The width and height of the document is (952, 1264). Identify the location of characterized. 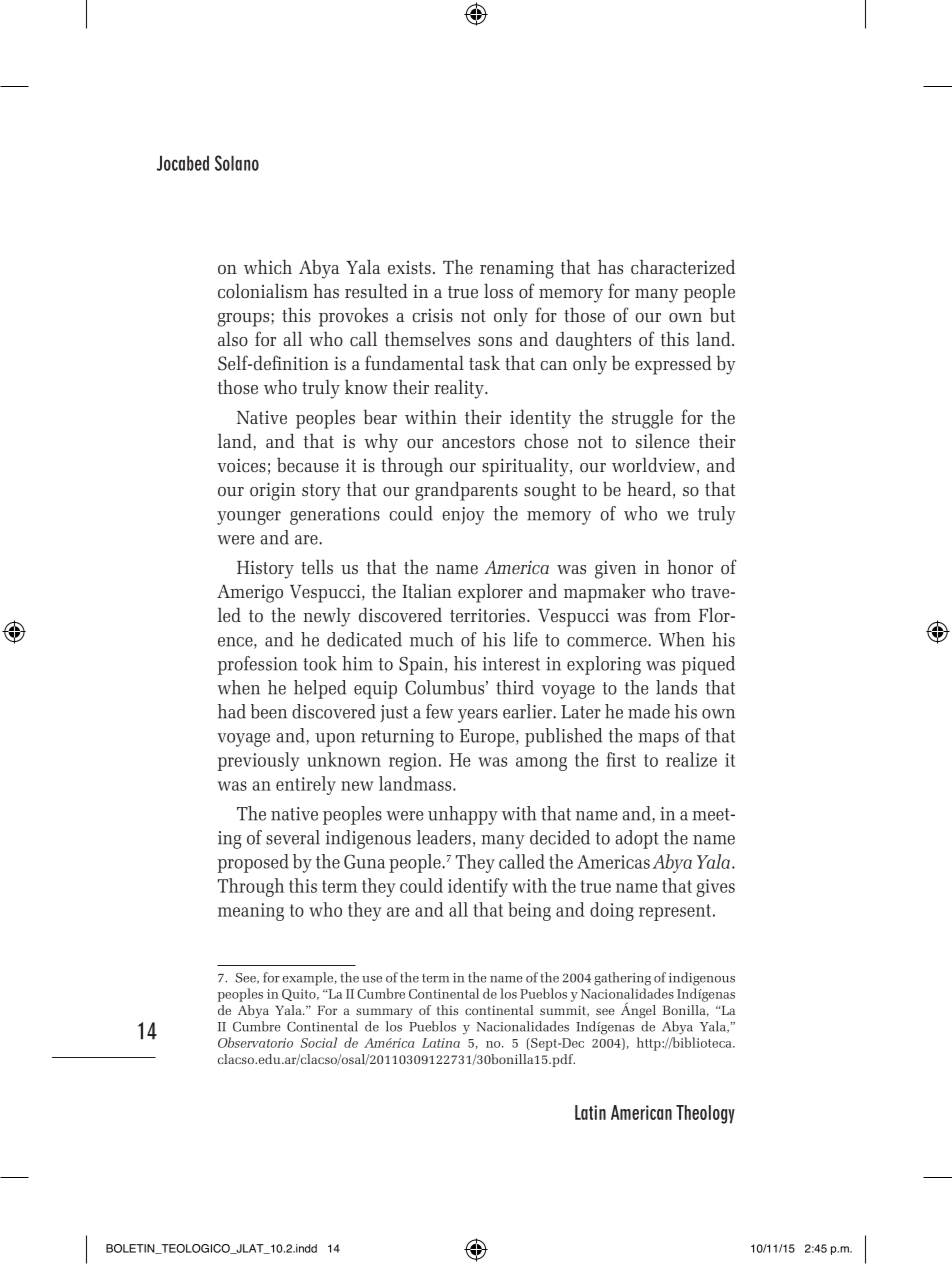
(683, 266).
